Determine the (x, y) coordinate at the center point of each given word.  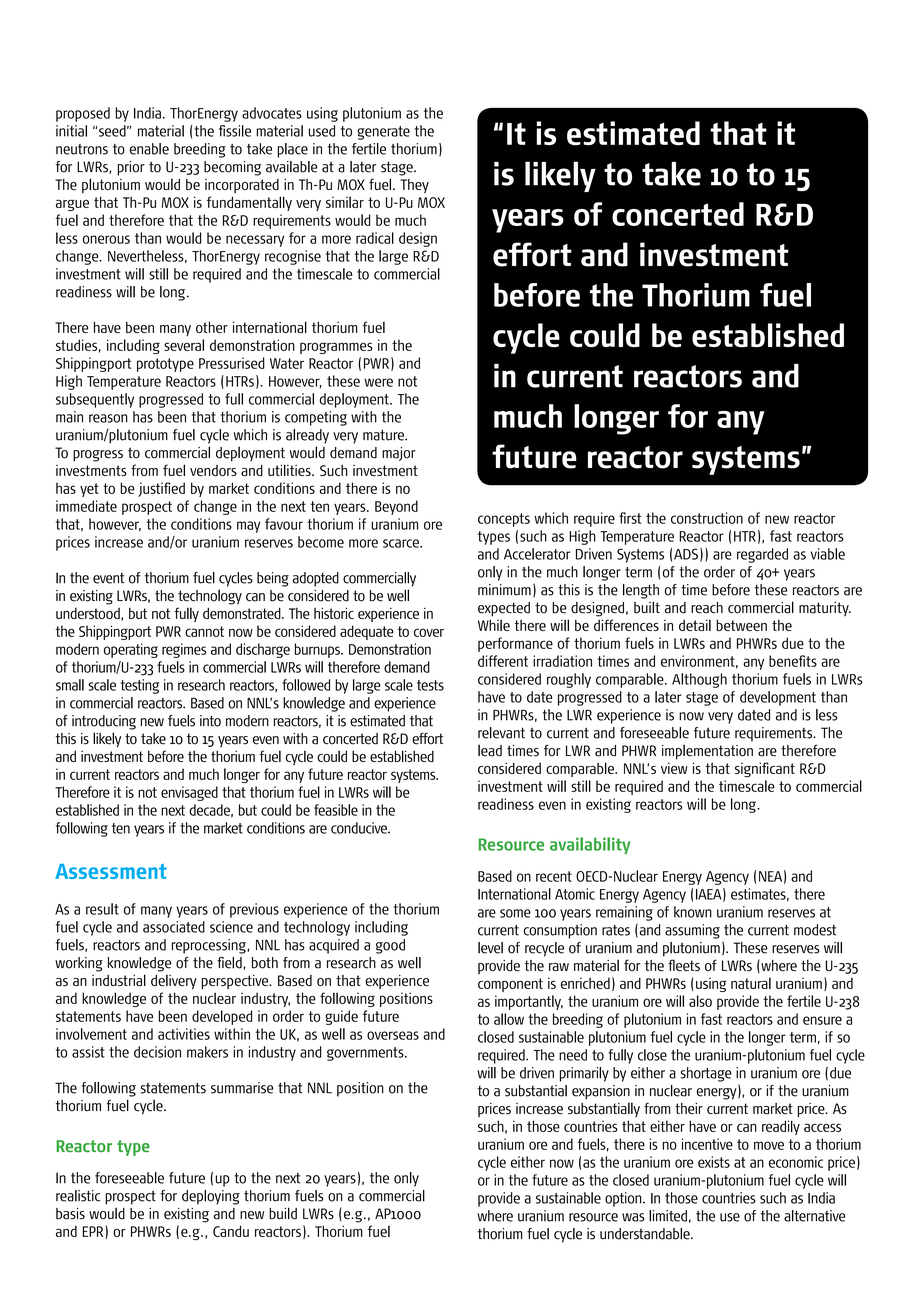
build (283, 1213)
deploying (211, 1197)
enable (149, 149)
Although (699, 680)
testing (140, 686)
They (414, 186)
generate (383, 133)
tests (430, 685)
